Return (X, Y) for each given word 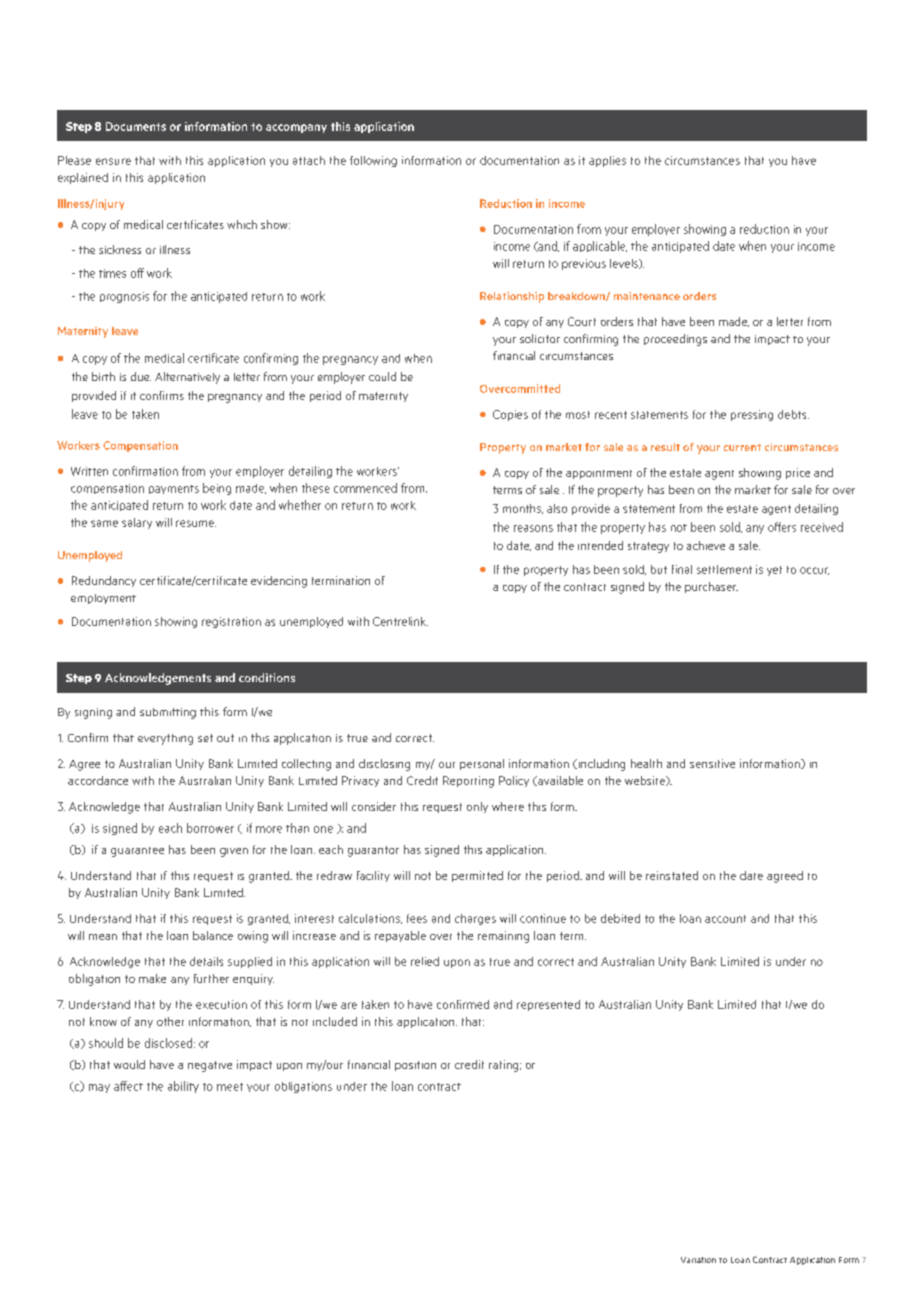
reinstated (672, 875)
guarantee (137, 852)
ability (183, 1087)
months (523, 509)
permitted (477, 876)
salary (137, 523)
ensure (113, 161)
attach (309, 160)
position (415, 1066)
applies (607, 161)
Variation (698, 1260)
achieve (706, 545)
